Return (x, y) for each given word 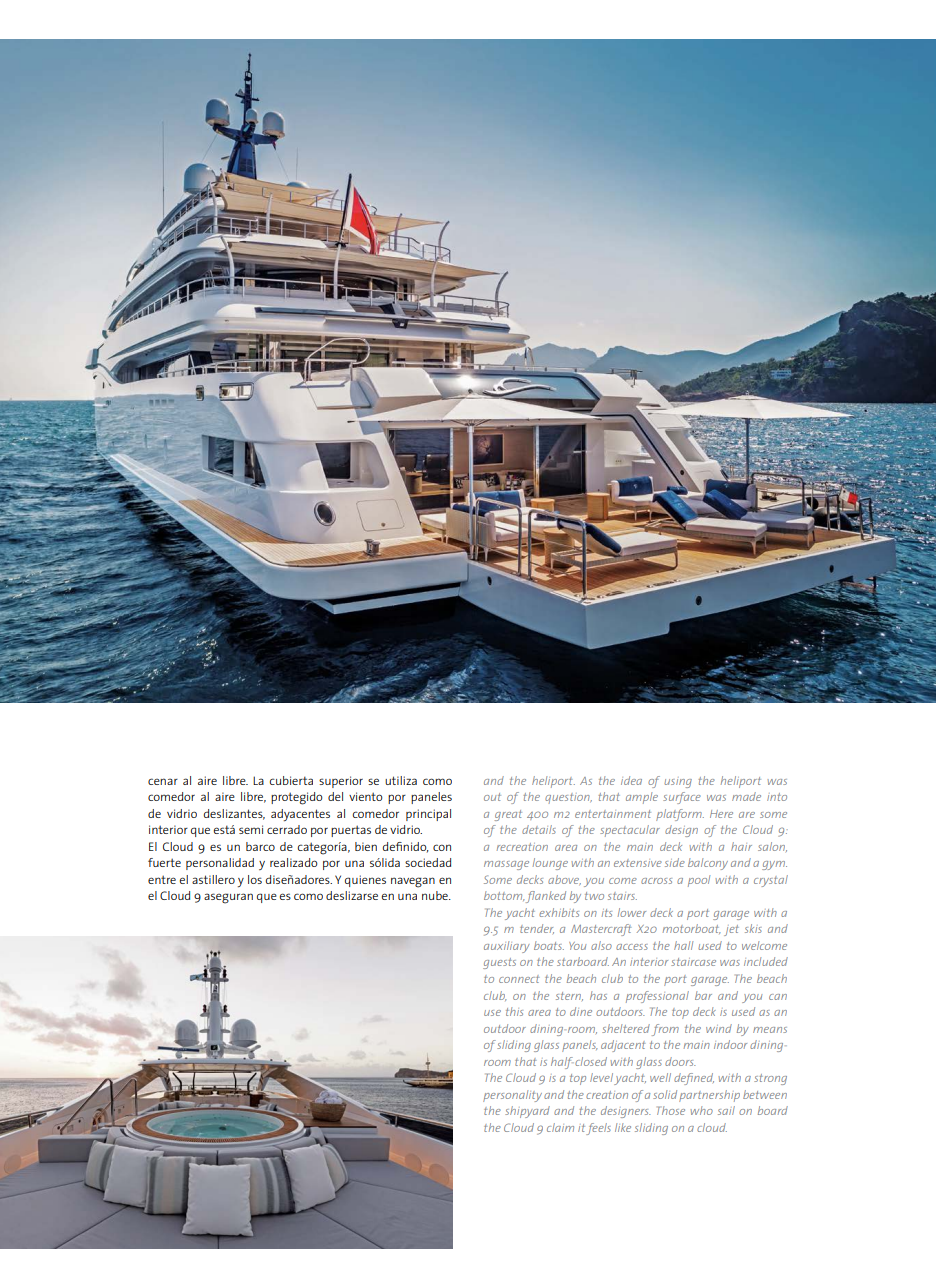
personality (512, 1096)
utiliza (401, 780)
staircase (693, 962)
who (701, 1110)
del (335, 796)
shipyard (527, 1112)
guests (499, 963)
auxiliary (507, 947)
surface (682, 798)
